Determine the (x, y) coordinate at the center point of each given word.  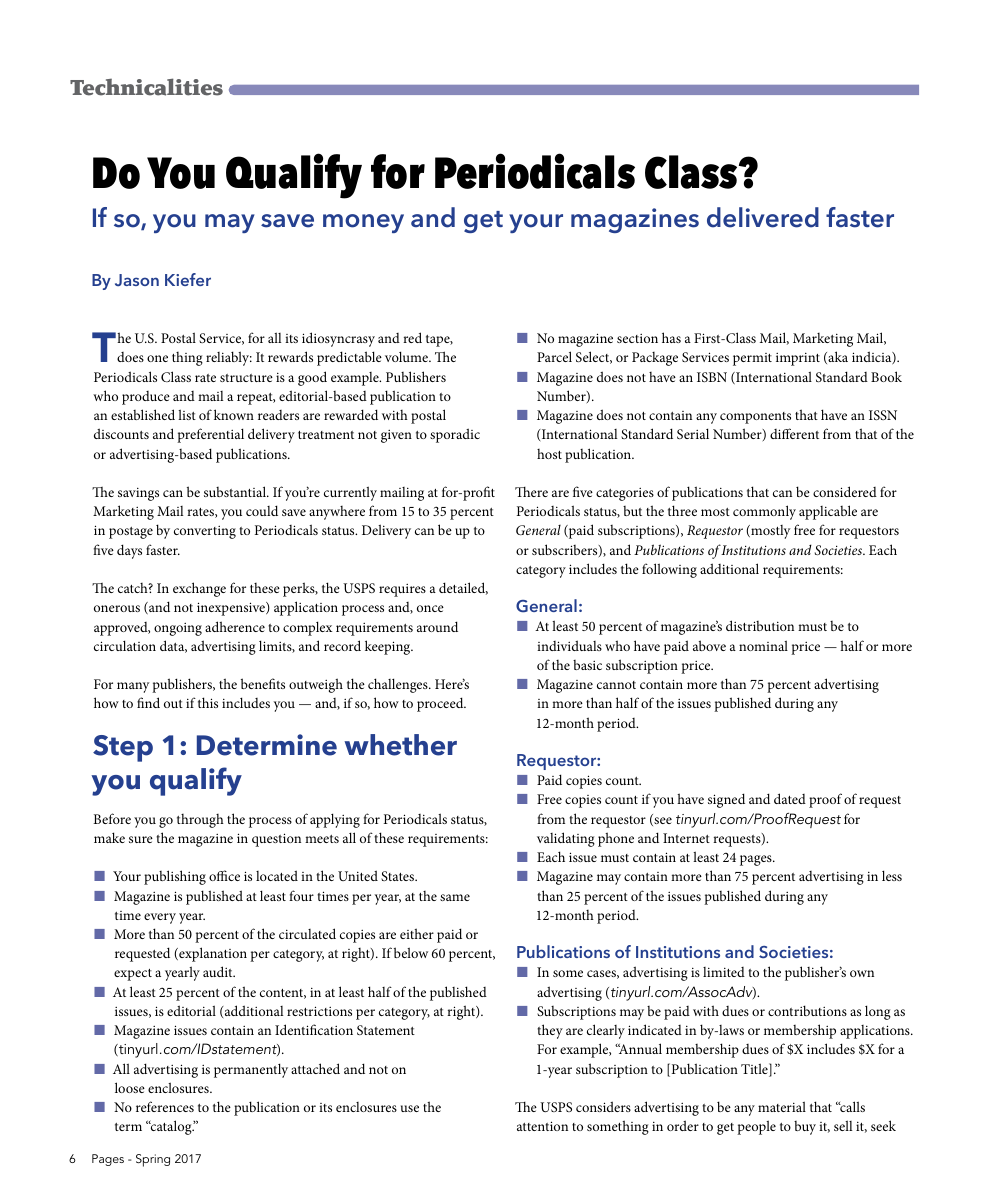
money (363, 223)
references (165, 1106)
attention (542, 1126)
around (437, 626)
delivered (763, 217)
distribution (760, 625)
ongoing (178, 629)
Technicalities (146, 87)
